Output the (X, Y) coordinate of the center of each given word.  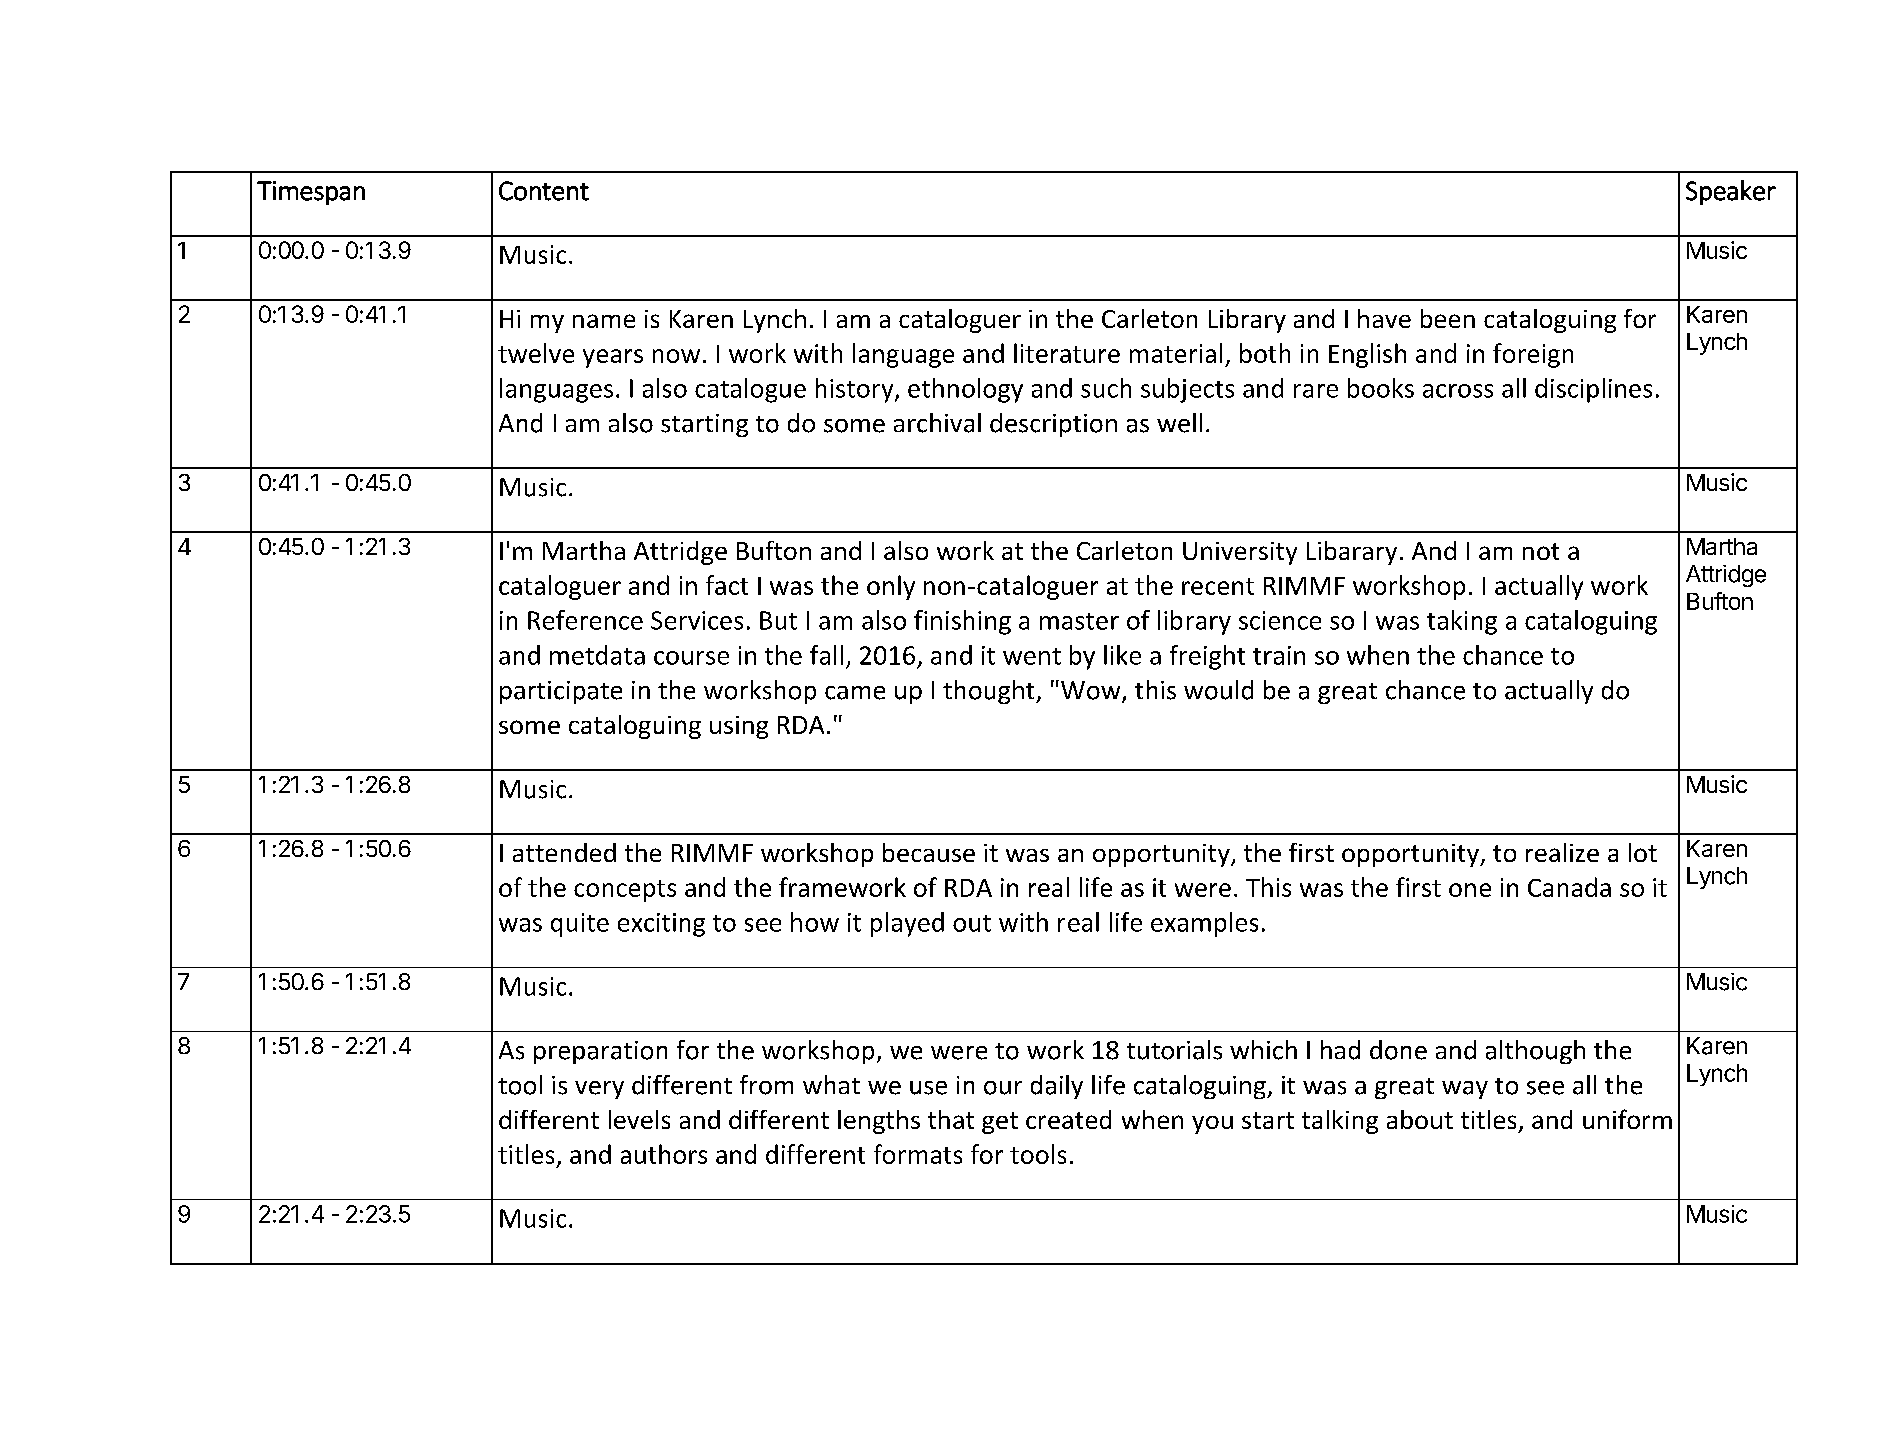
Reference (585, 620)
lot (1643, 852)
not (1541, 551)
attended (564, 852)
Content (544, 191)
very (599, 1090)
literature (1067, 353)
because (929, 852)
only (891, 587)
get (1000, 1123)
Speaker (1731, 192)
